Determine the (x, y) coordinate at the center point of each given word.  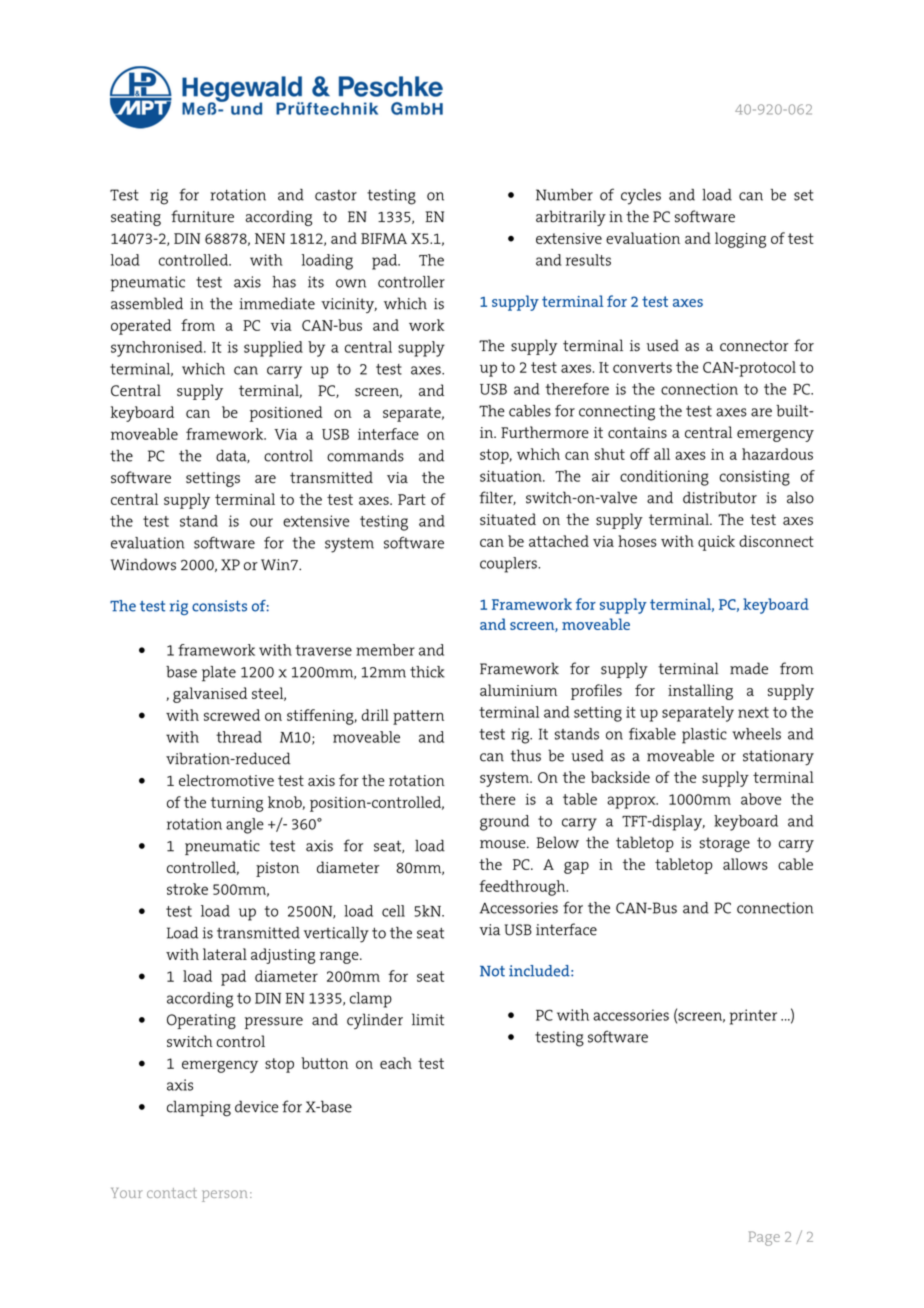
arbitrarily (571, 218)
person (224, 1196)
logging (740, 240)
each (396, 1063)
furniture (202, 216)
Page (764, 1238)
